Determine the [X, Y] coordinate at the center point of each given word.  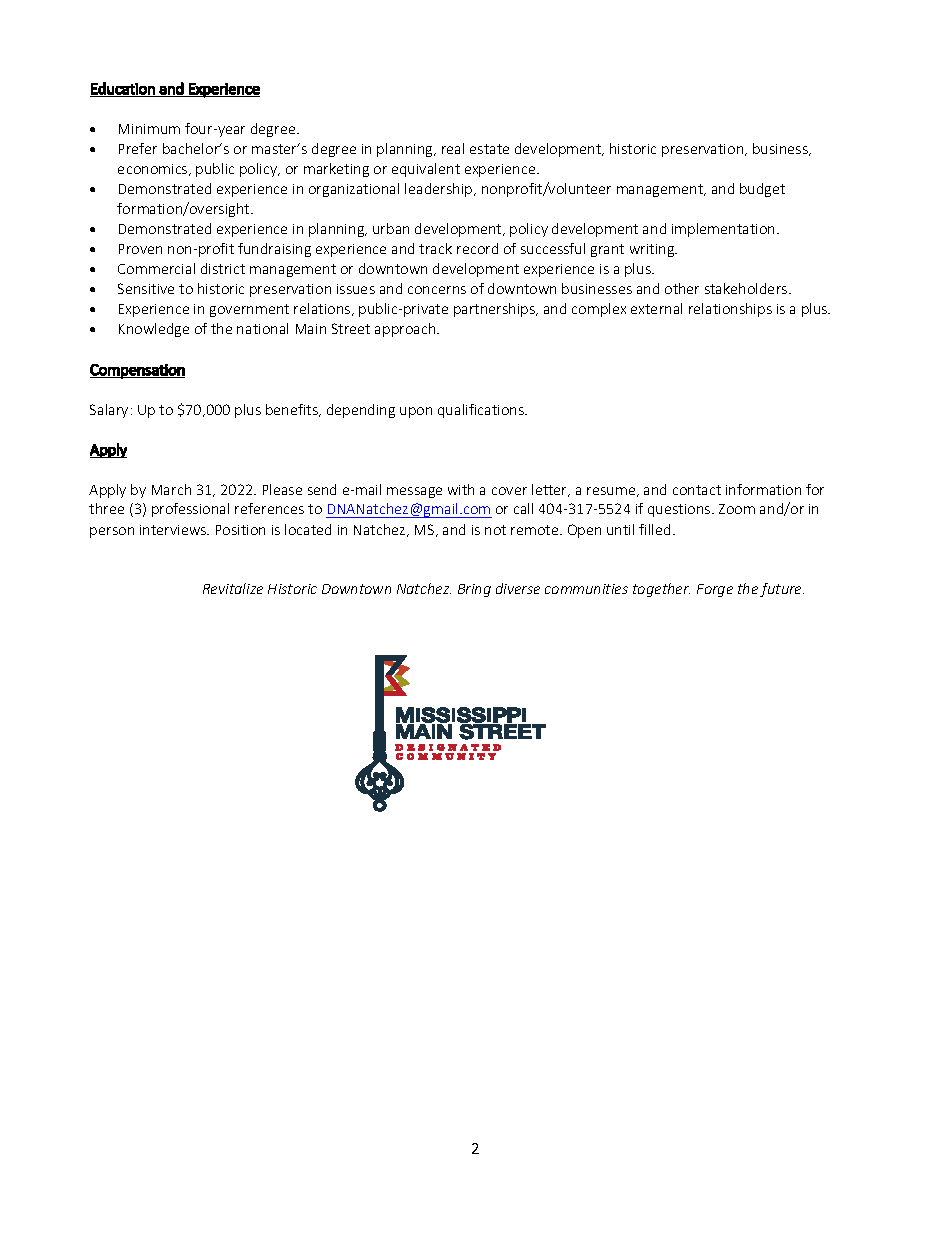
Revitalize [233, 588]
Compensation [137, 371]
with [461, 489]
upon [416, 412]
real [453, 148]
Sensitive [146, 288]
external [656, 308]
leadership [440, 190]
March [171, 489]
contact [697, 490]
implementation [725, 230]
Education [123, 88]
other [682, 288]
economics [154, 170]
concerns [437, 290]
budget [762, 190]
